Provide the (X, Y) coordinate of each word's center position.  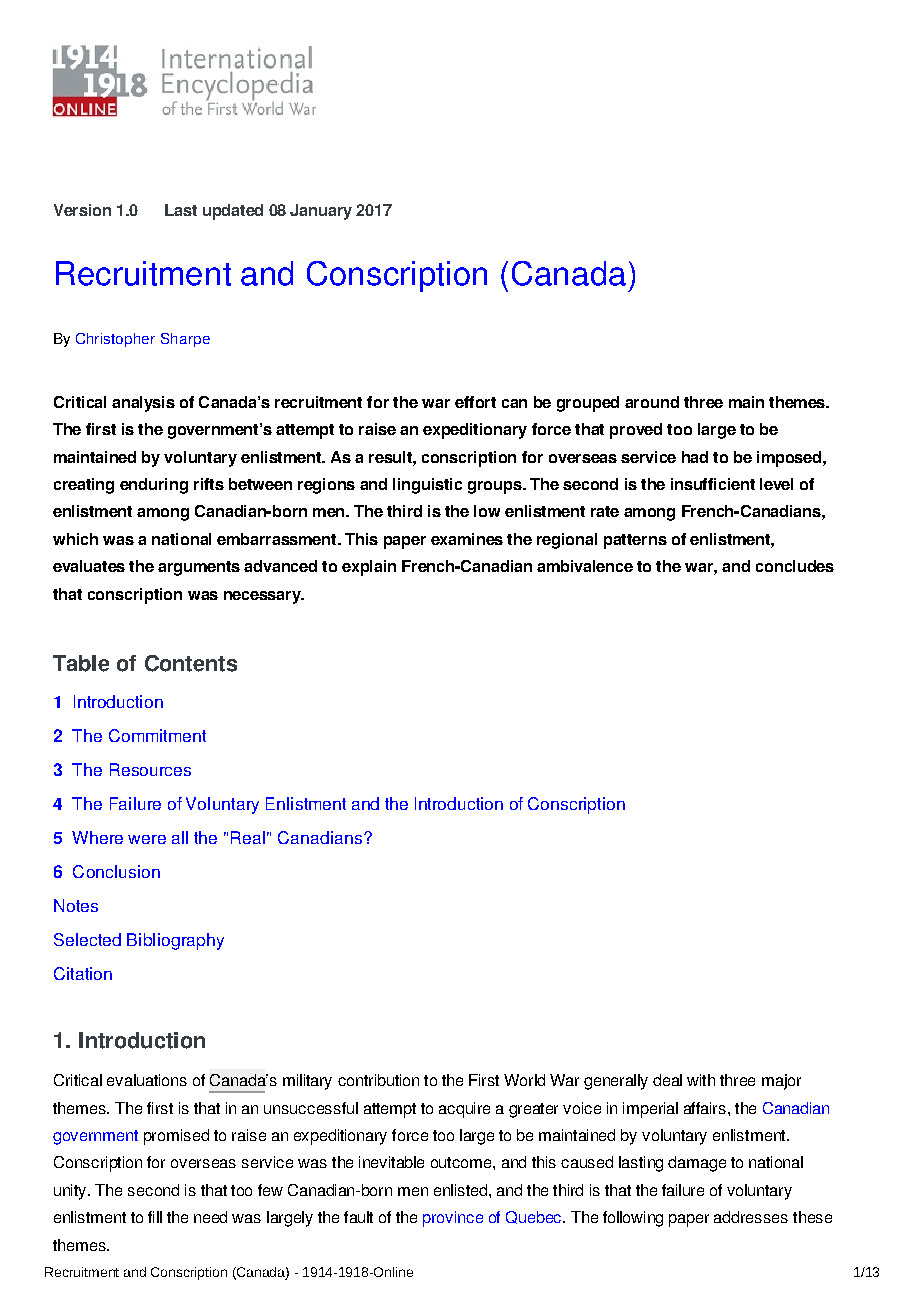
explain (369, 568)
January (321, 212)
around (652, 402)
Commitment (157, 735)
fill (155, 1217)
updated (233, 212)
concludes (795, 566)
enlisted (462, 1190)
